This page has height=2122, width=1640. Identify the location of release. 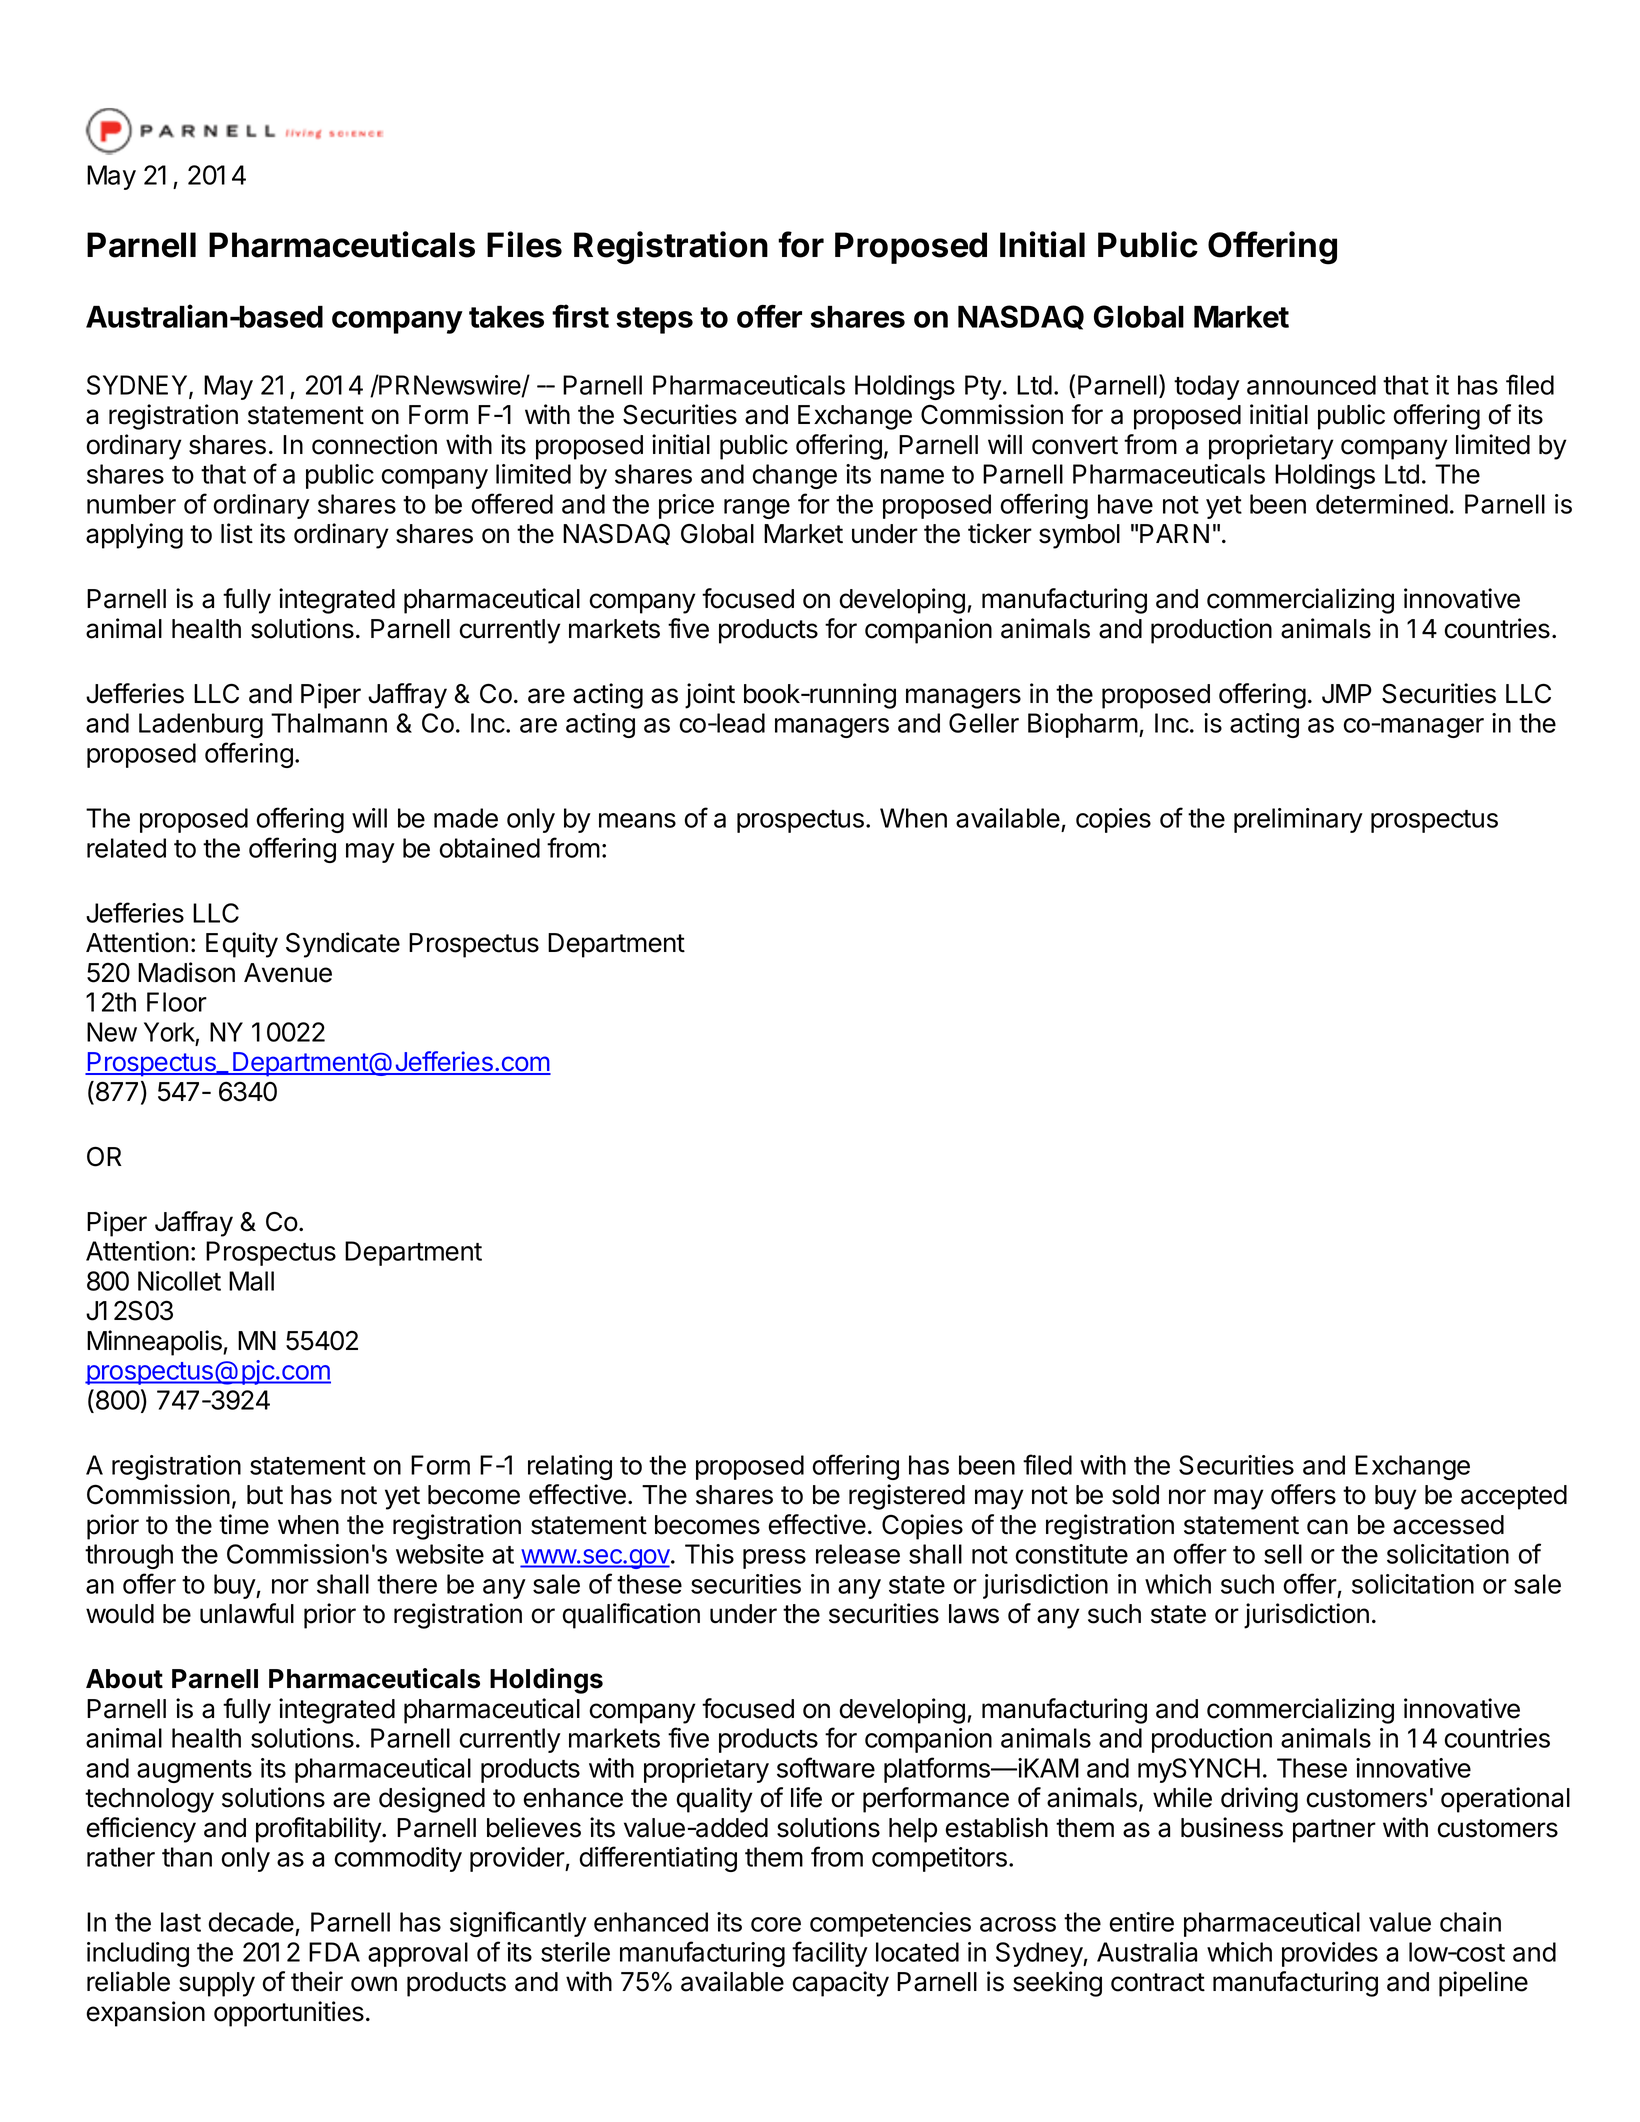
(858, 1554).
